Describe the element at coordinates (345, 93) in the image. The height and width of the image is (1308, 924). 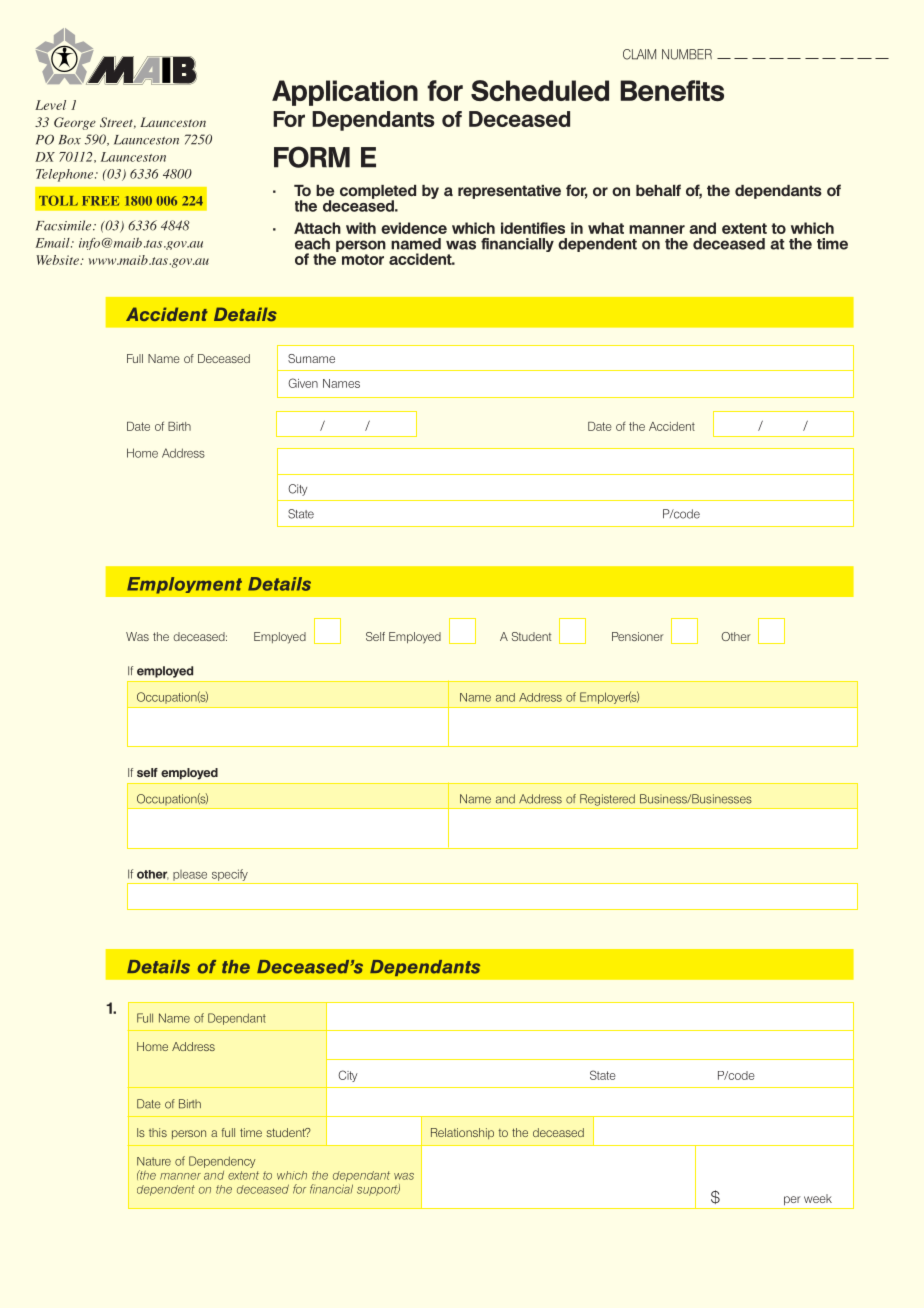
I see `Application` at that location.
